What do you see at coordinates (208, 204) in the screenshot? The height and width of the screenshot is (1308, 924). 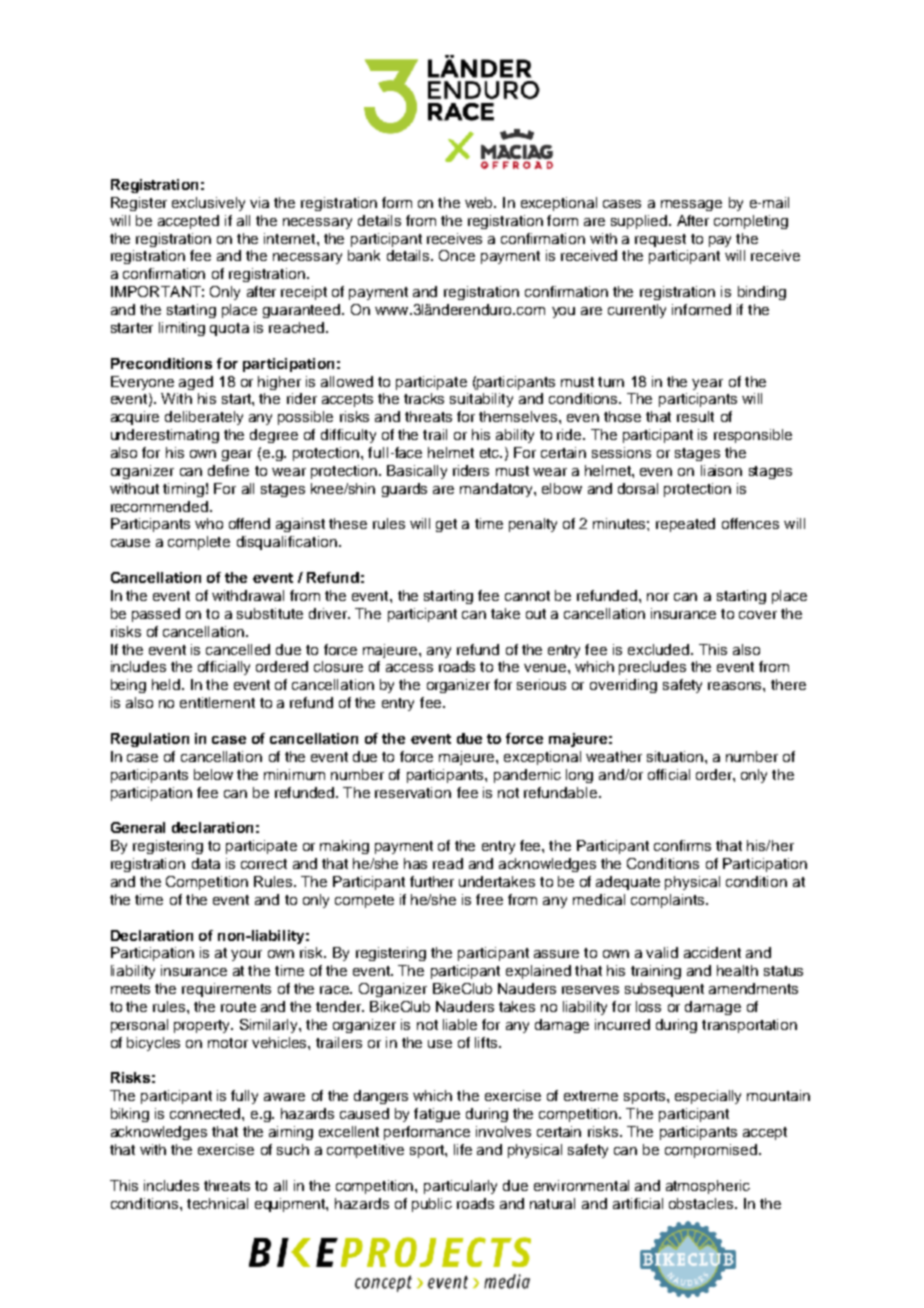 I see `exclusively` at bounding box center [208, 204].
